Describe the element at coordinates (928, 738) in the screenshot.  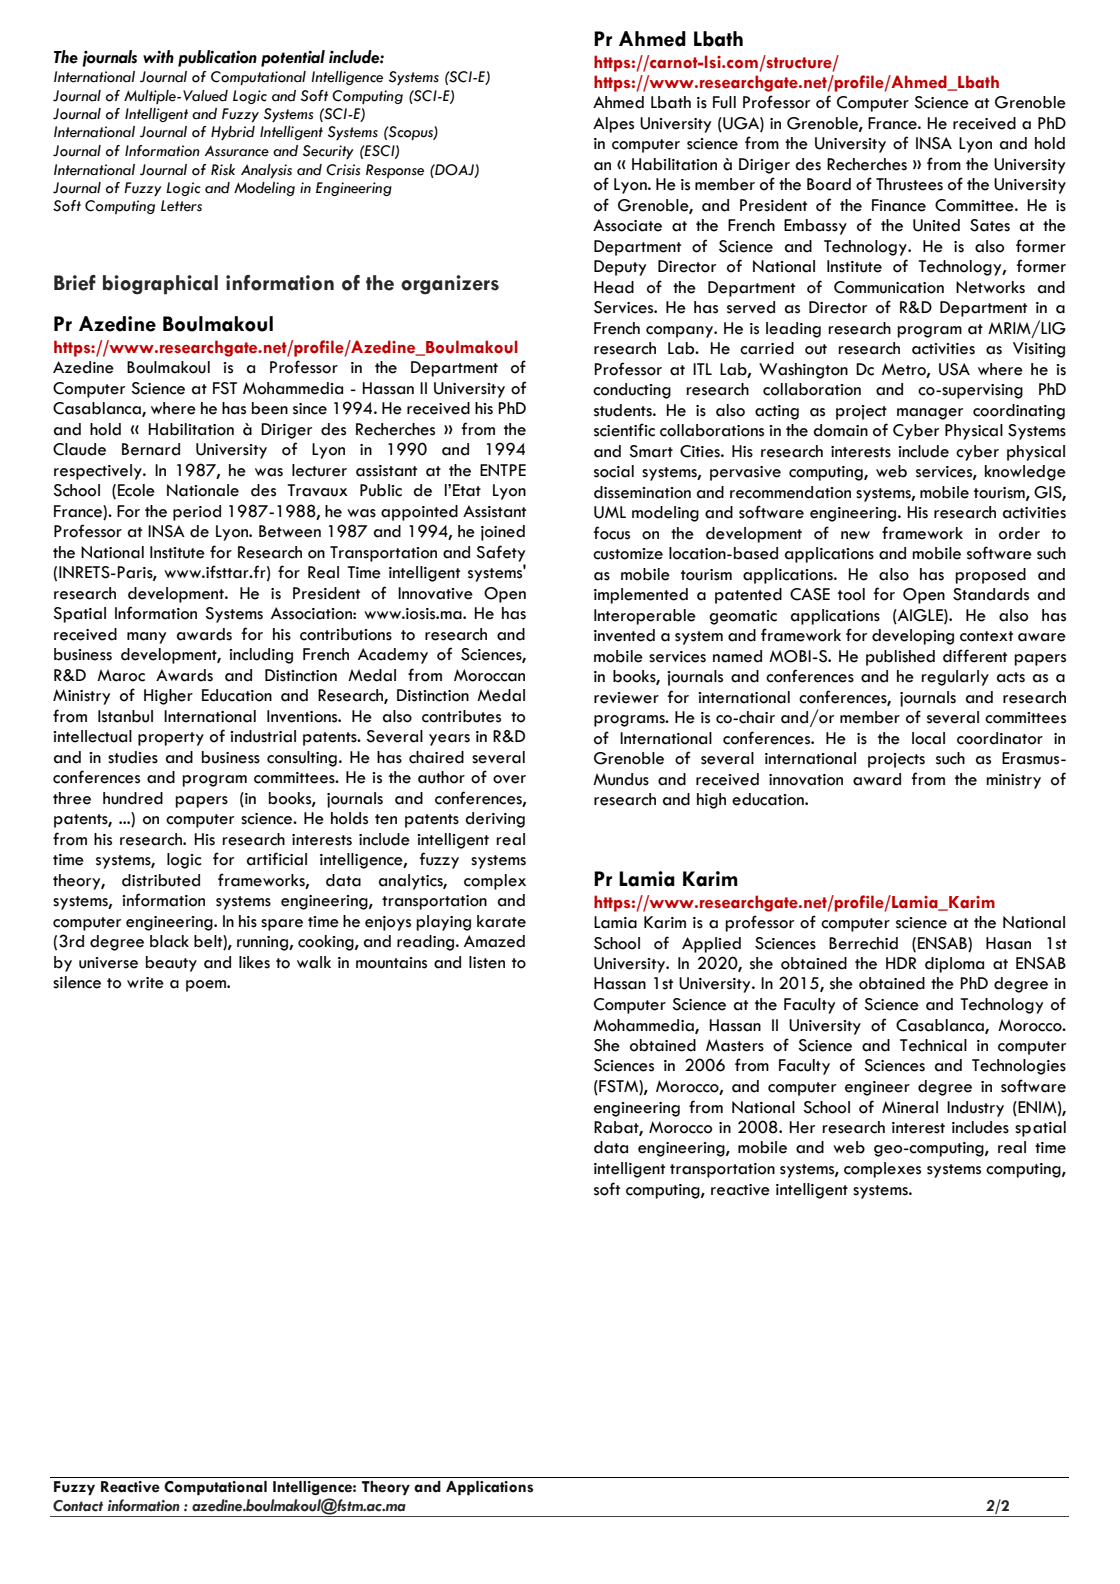
I see `local` at that location.
